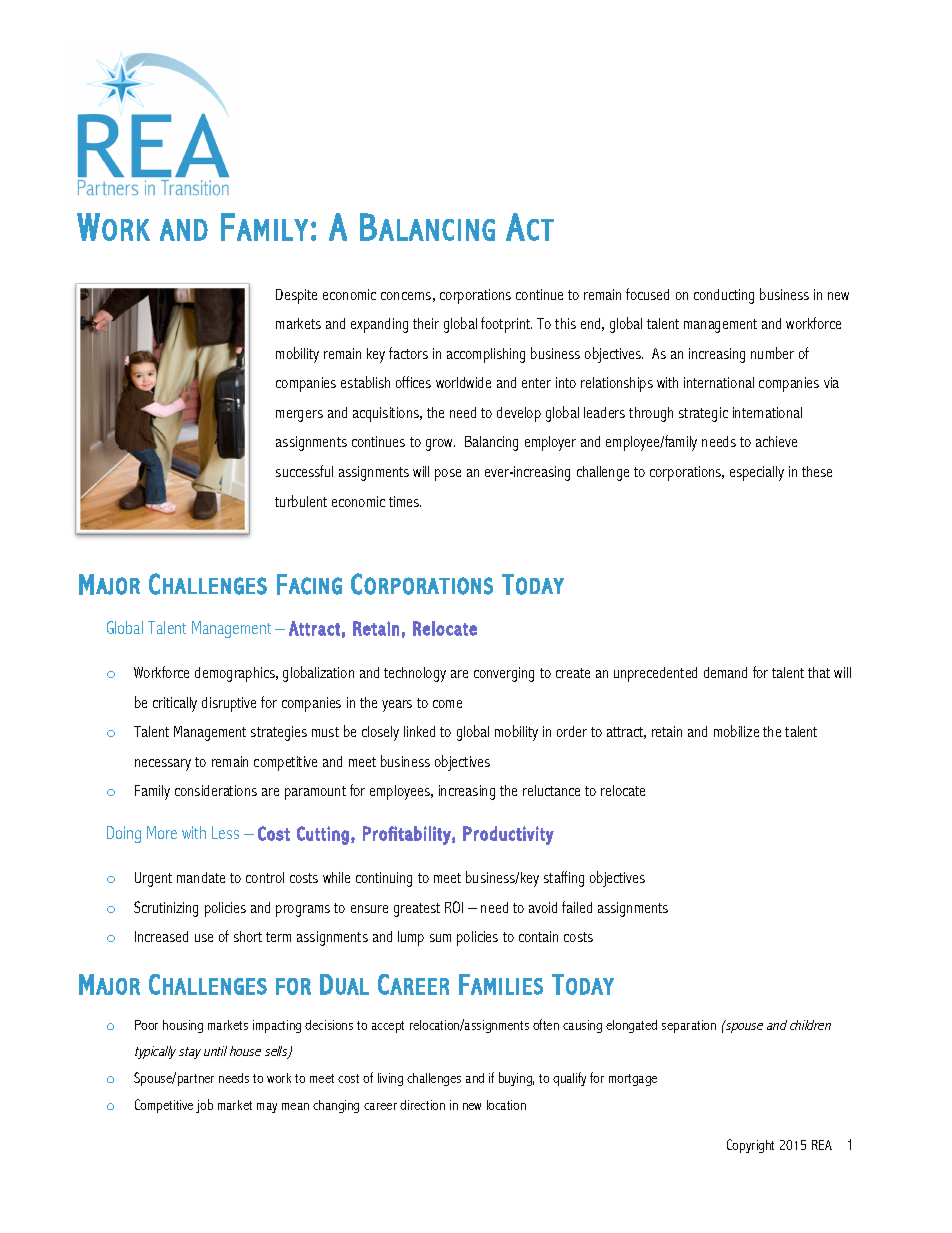  Describe the element at coordinates (454, 907) in the page. I see `ROI` at that location.
